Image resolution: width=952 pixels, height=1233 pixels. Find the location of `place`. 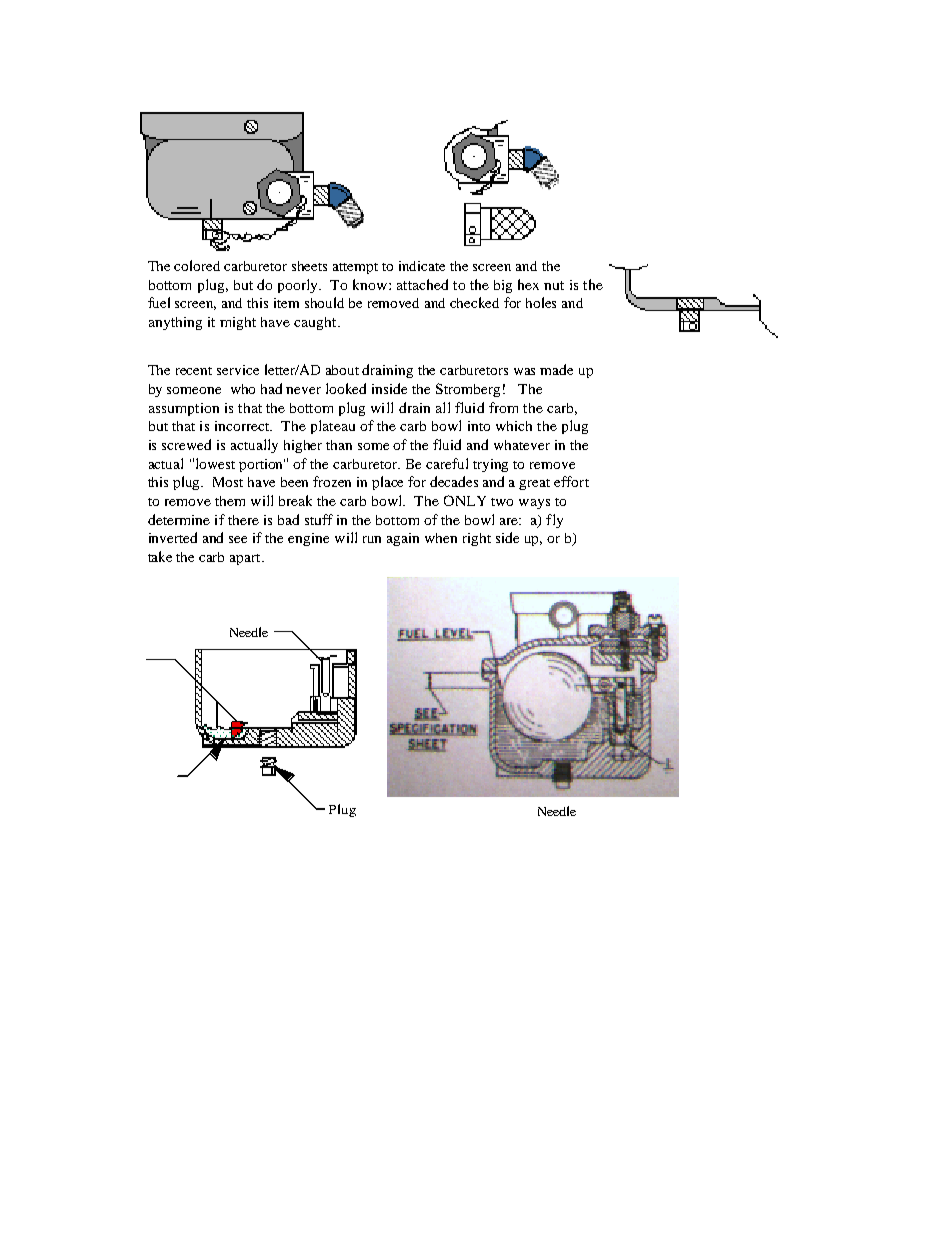

place is located at coordinates (387, 483).
